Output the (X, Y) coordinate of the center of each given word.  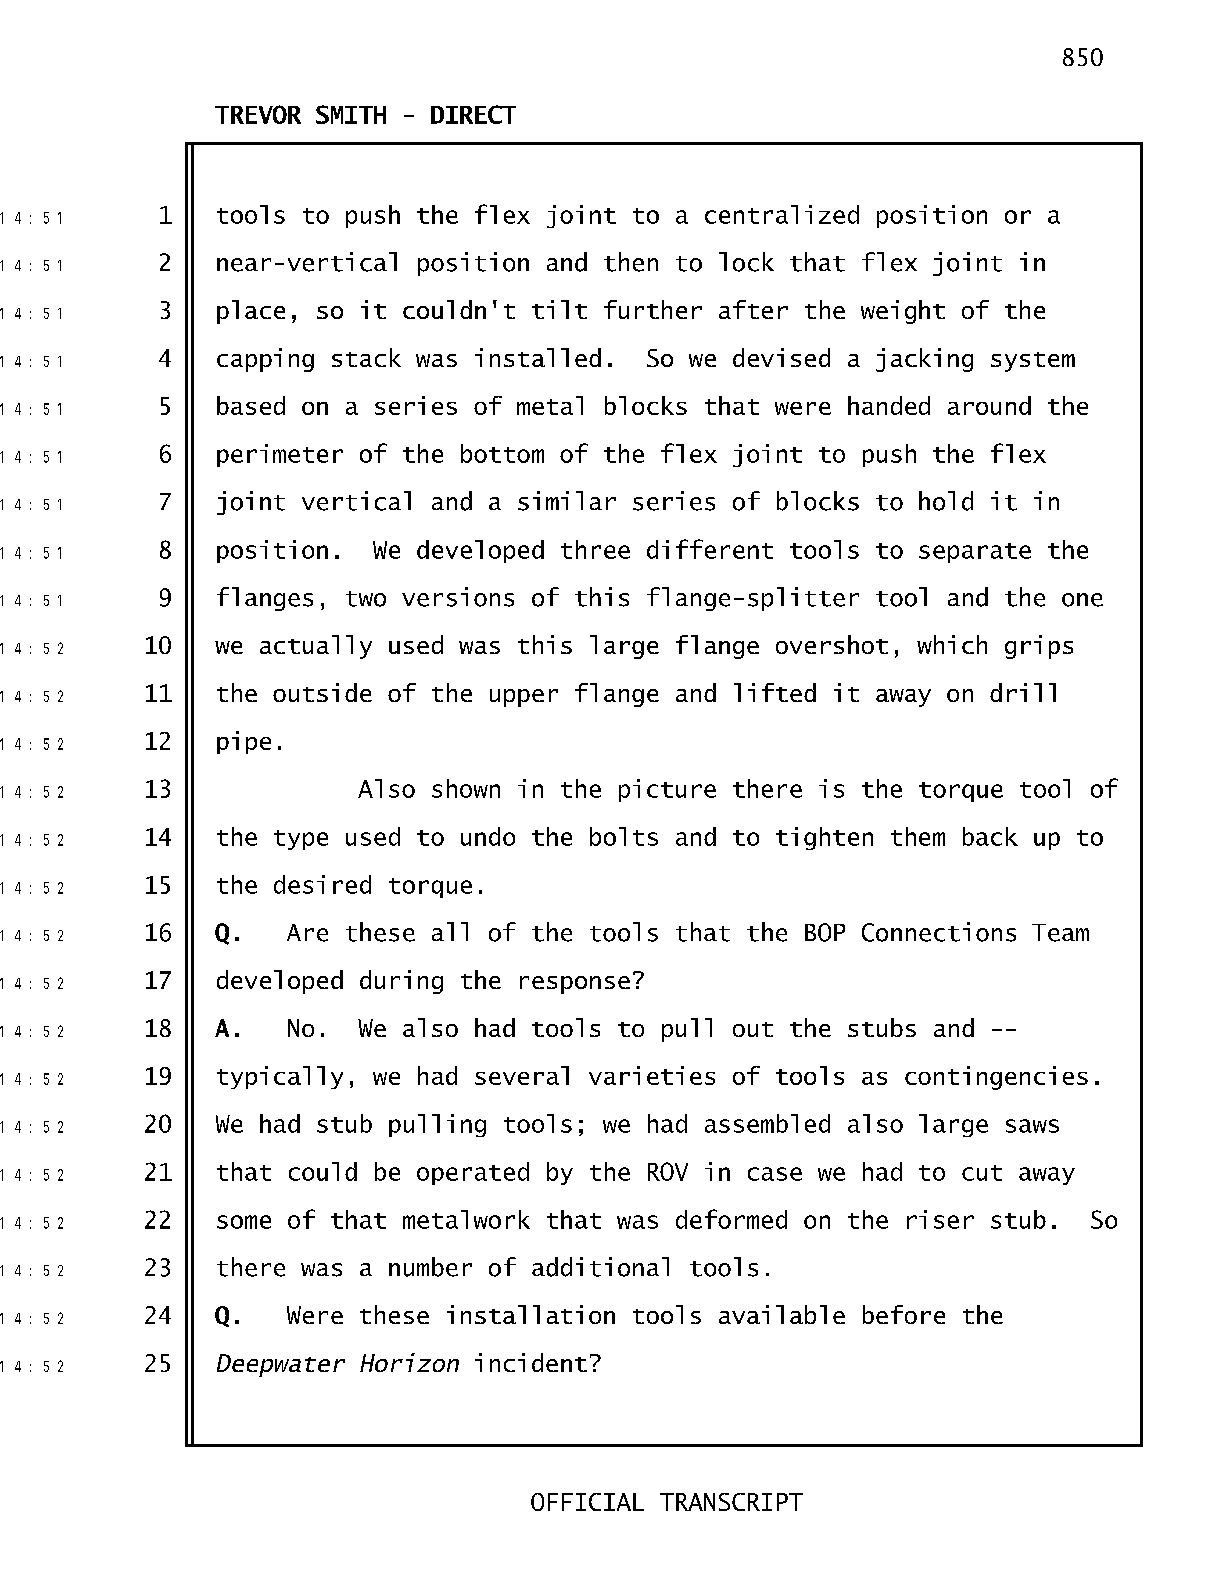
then (631, 262)
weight (903, 312)
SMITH (351, 114)
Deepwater (281, 1365)
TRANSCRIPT (731, 1502)
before (904, 1314)
